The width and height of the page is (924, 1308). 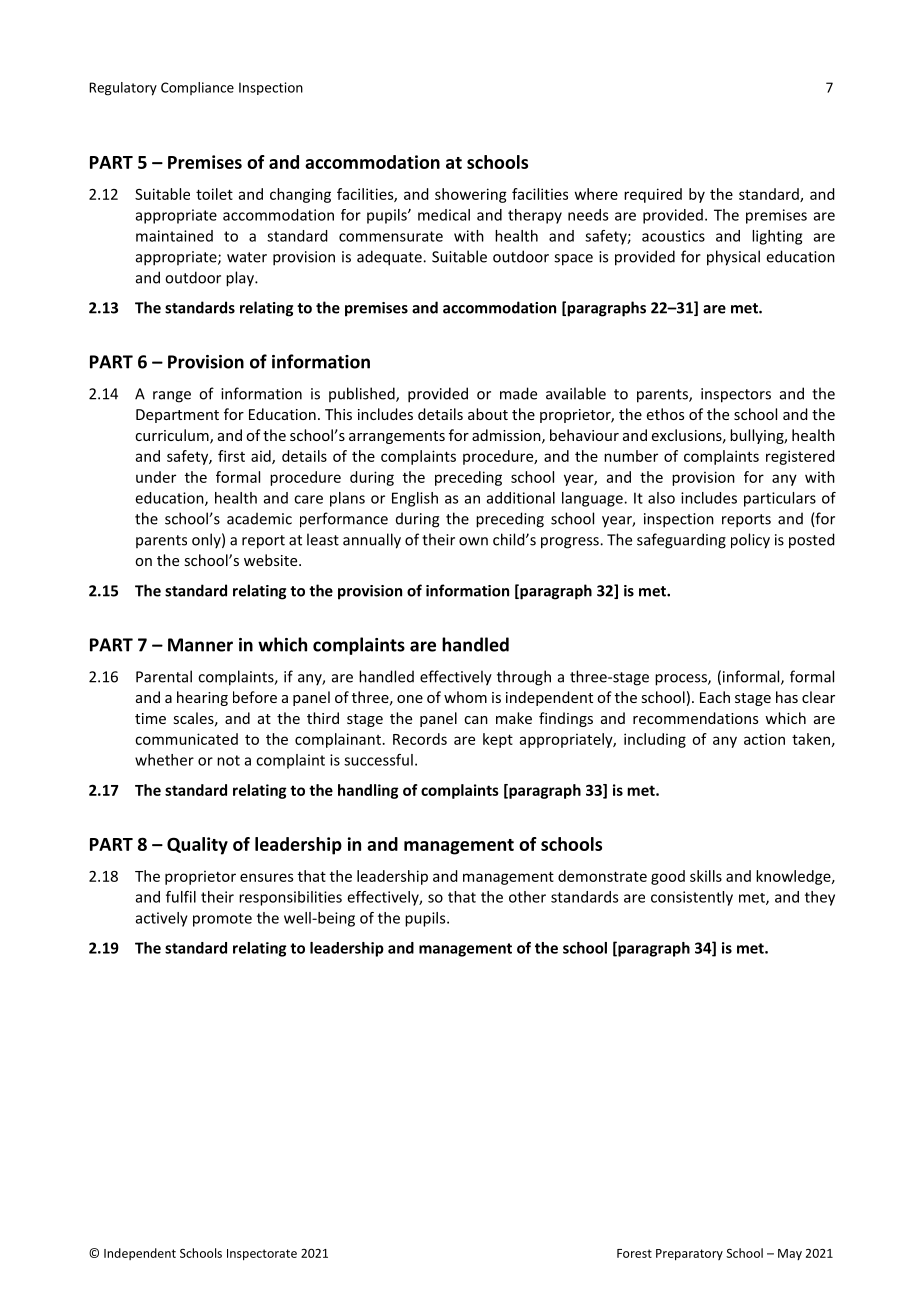 What do you see at coordinates (471, 195) in the page?
I see `showering` at bounding box center [471, 195].
